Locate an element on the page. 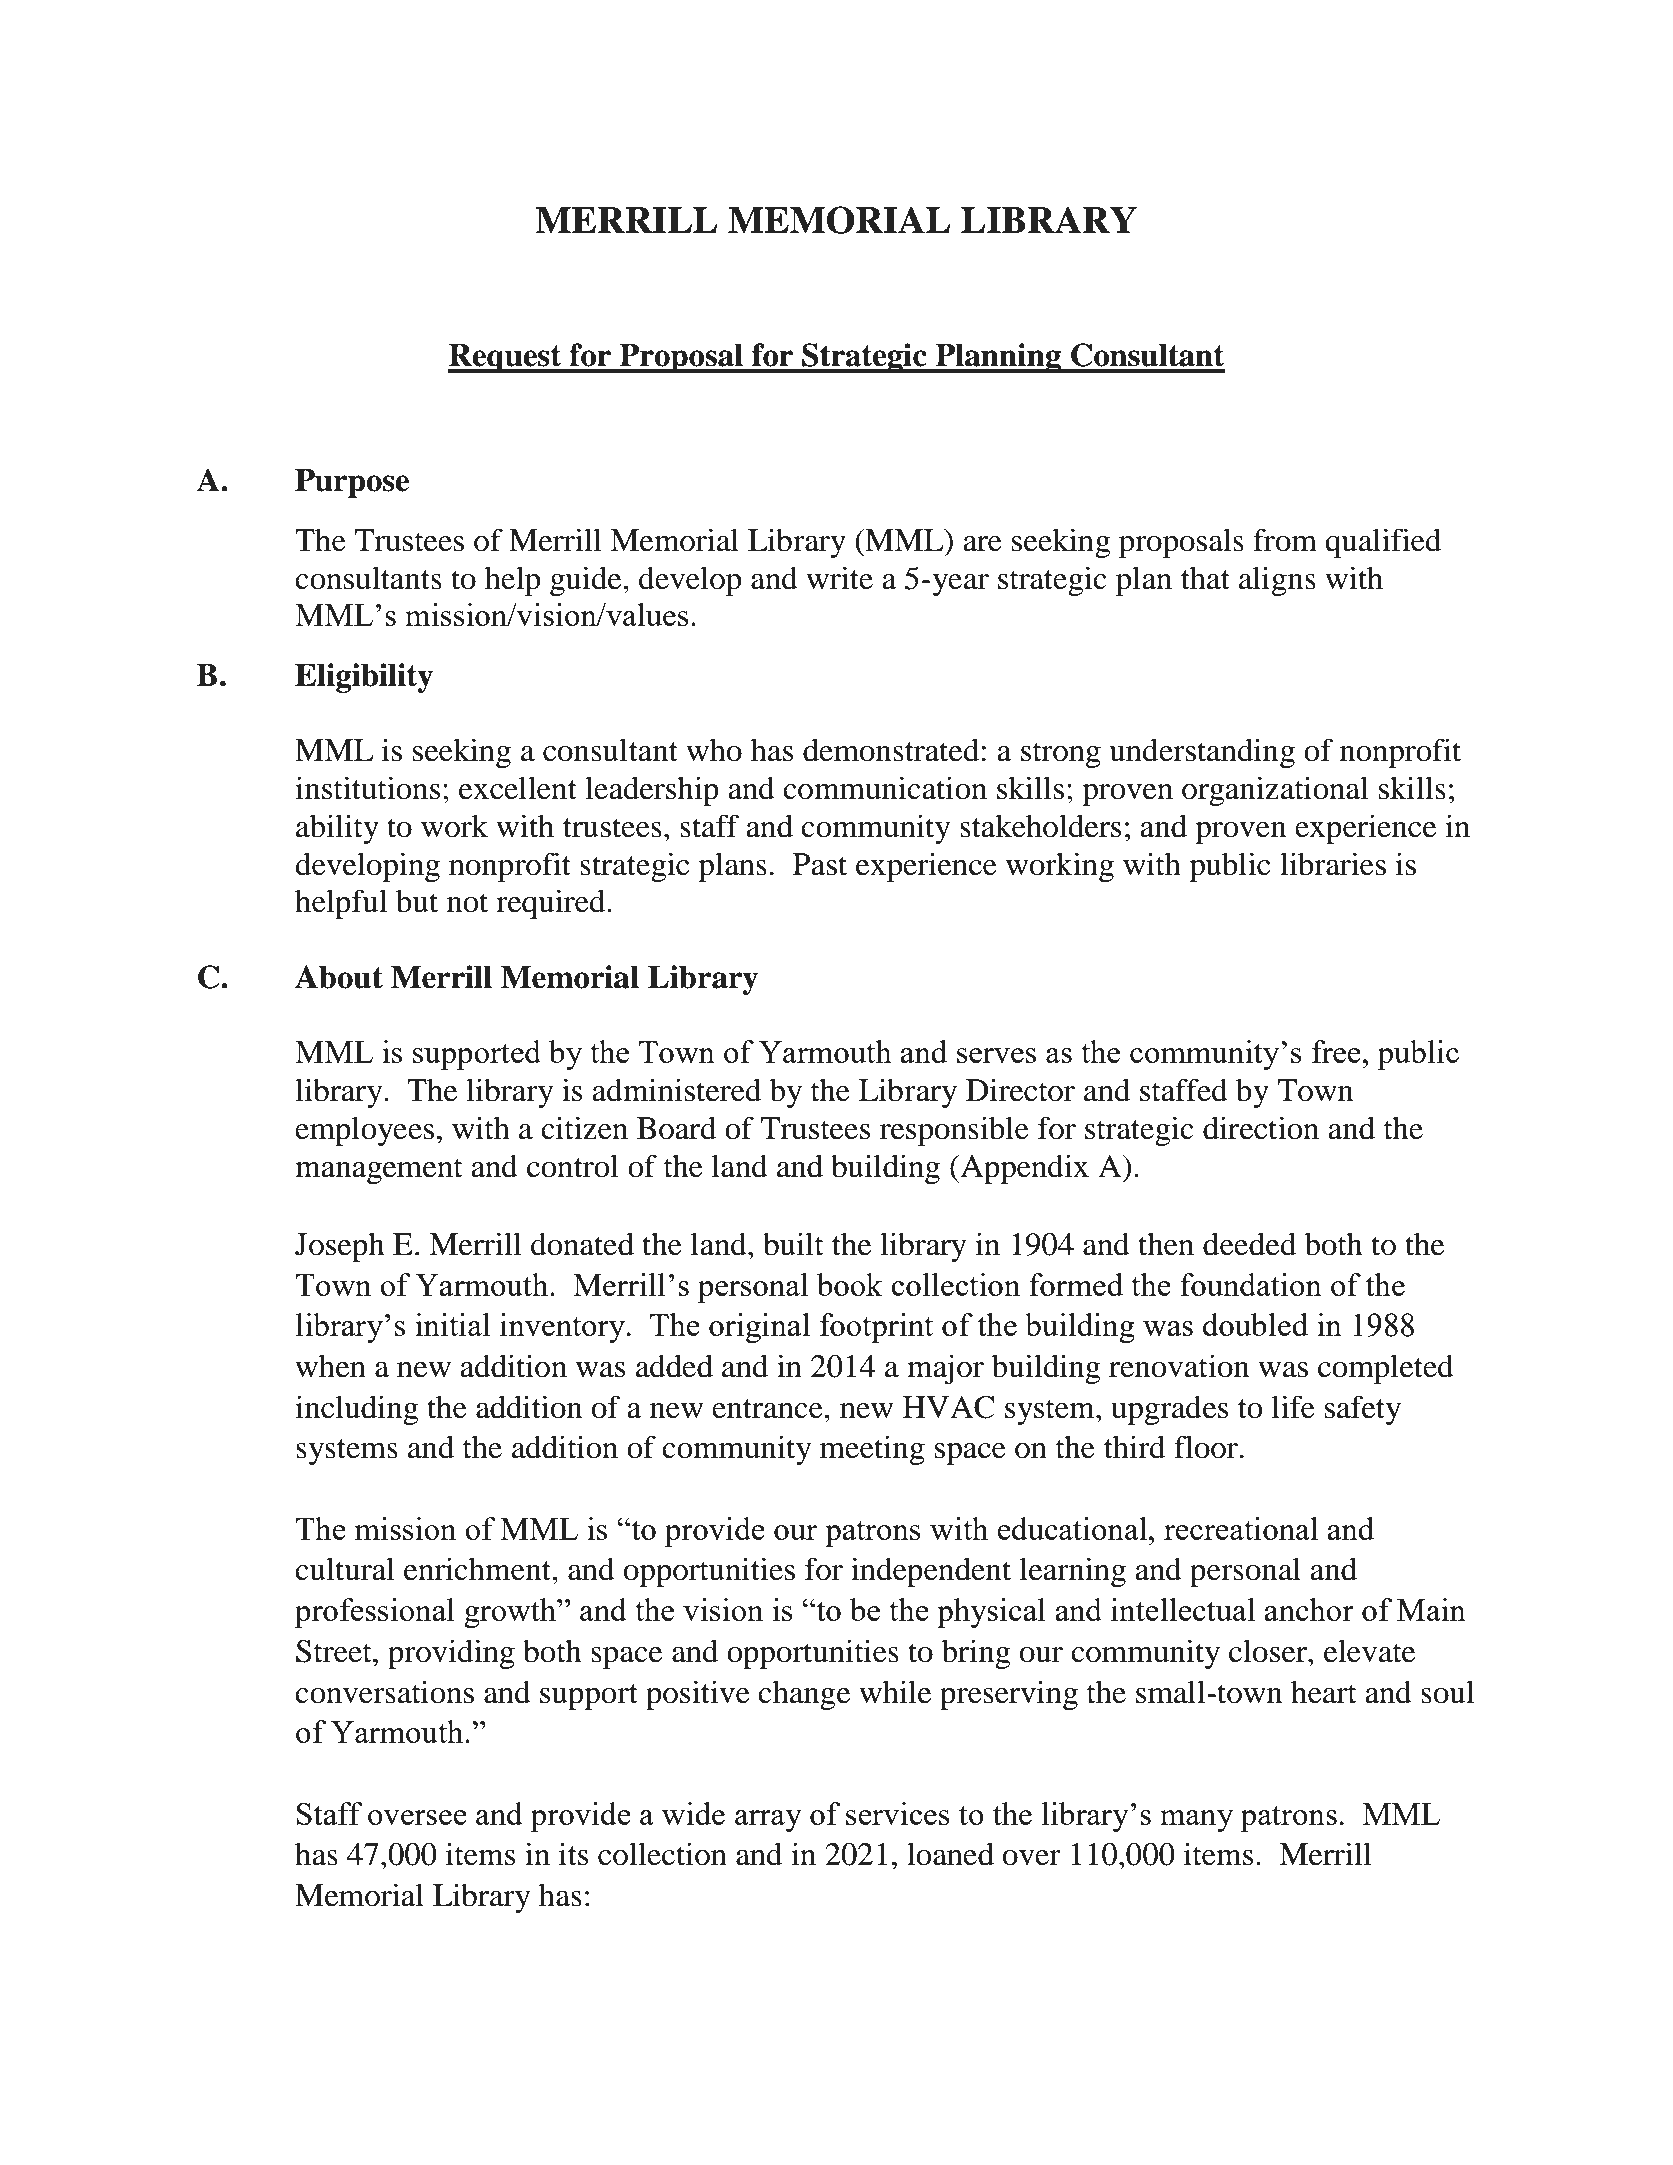 The height and width of the page is (2165, 1673). responsible is located at coordinates (954, 1131).
